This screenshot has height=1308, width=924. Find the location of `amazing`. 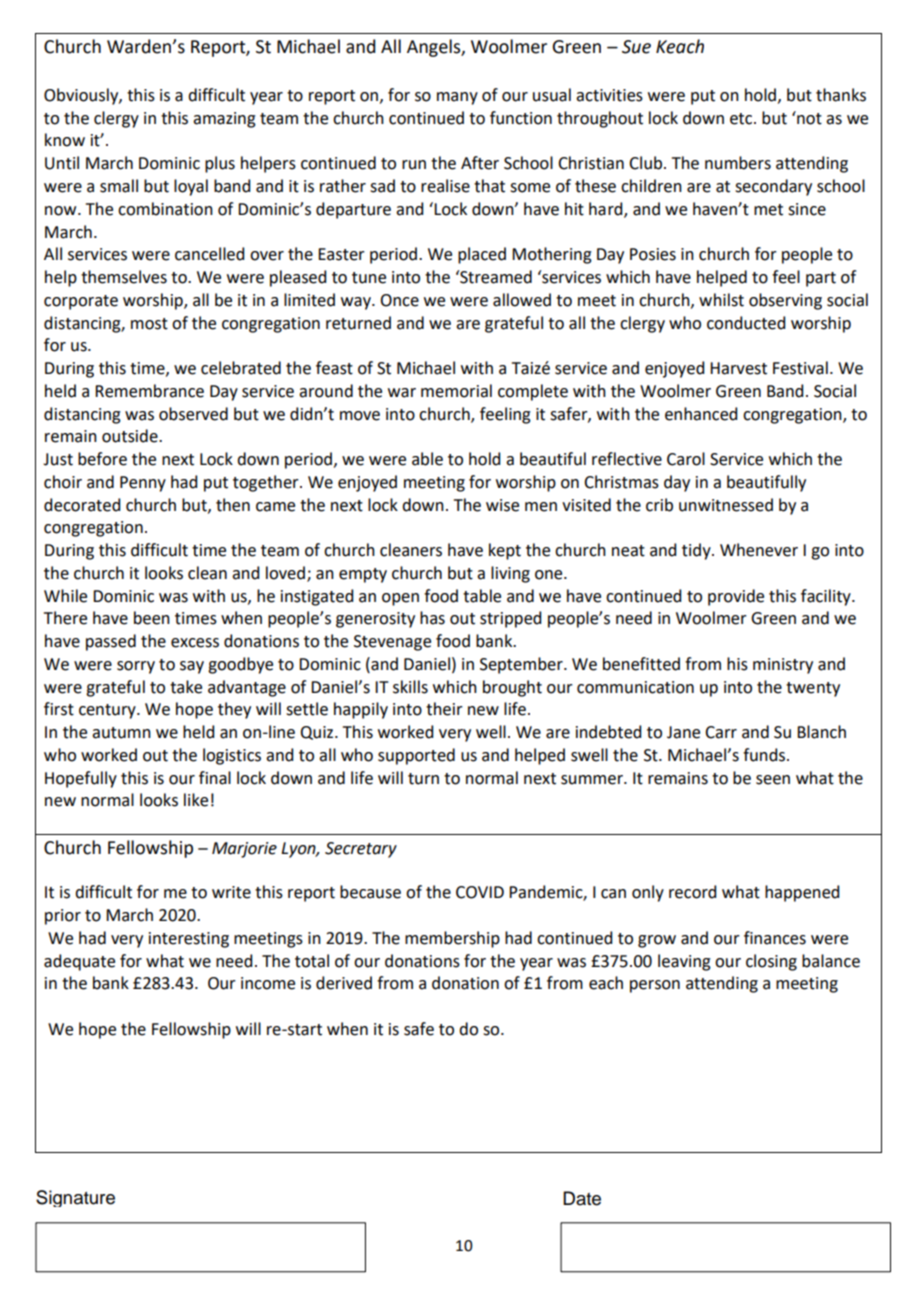

amazing is located at coordinates (224, 120).
